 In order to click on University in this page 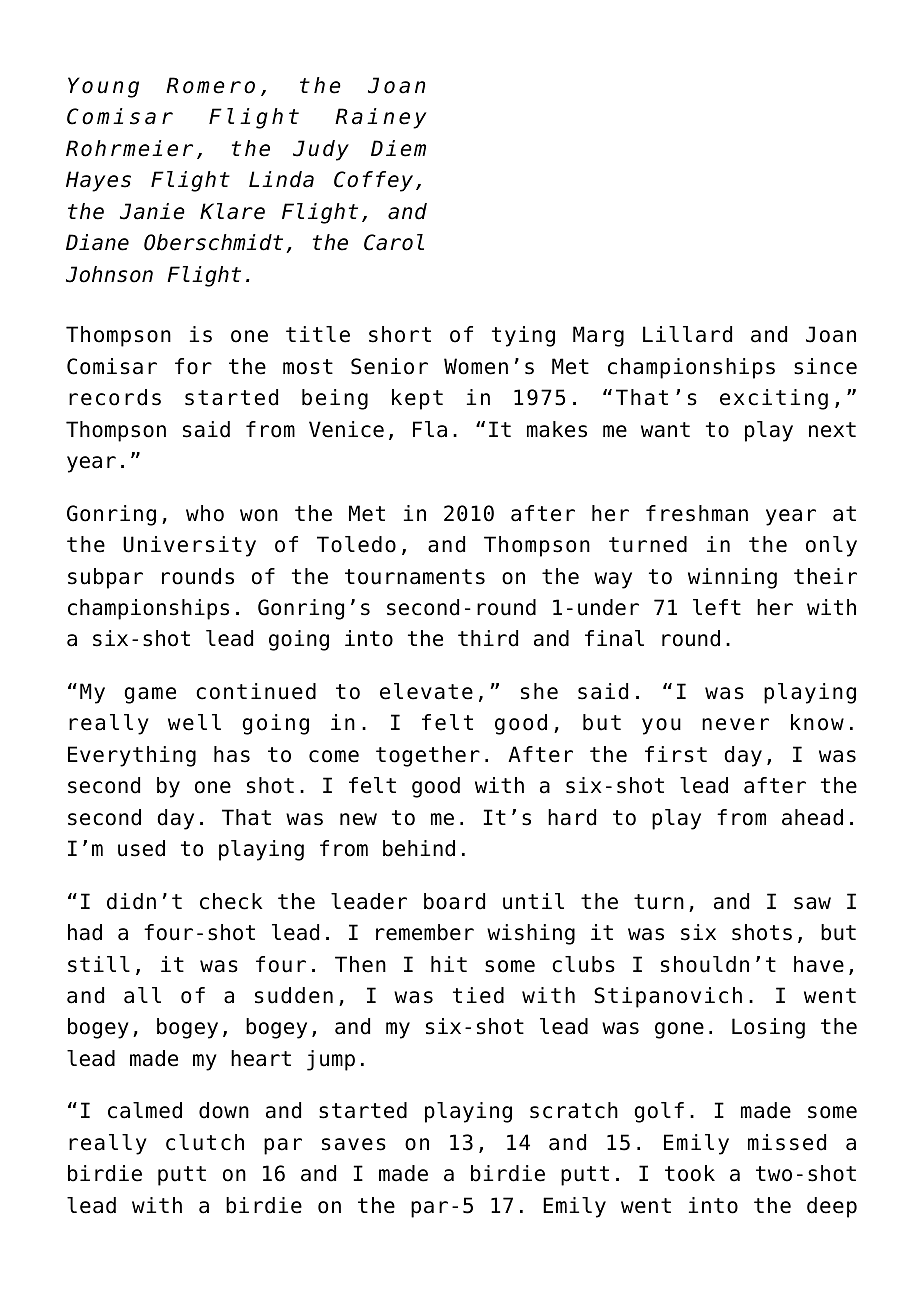, I will do `click(189, 546)`.
